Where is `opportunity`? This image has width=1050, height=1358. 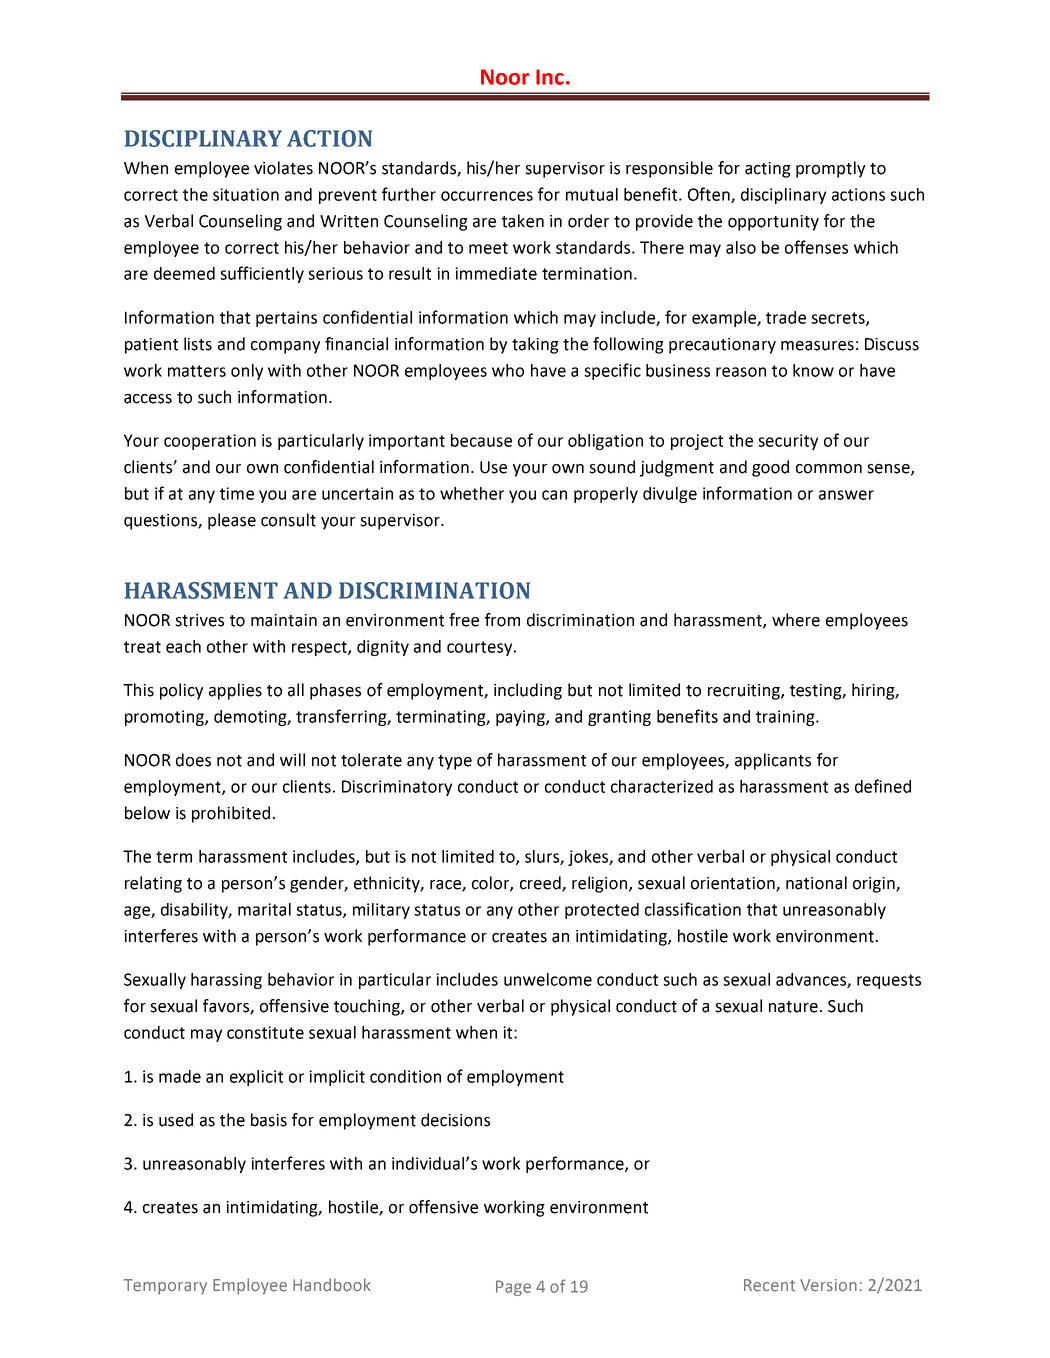
opportunity is located at coordinates (773, 223).
